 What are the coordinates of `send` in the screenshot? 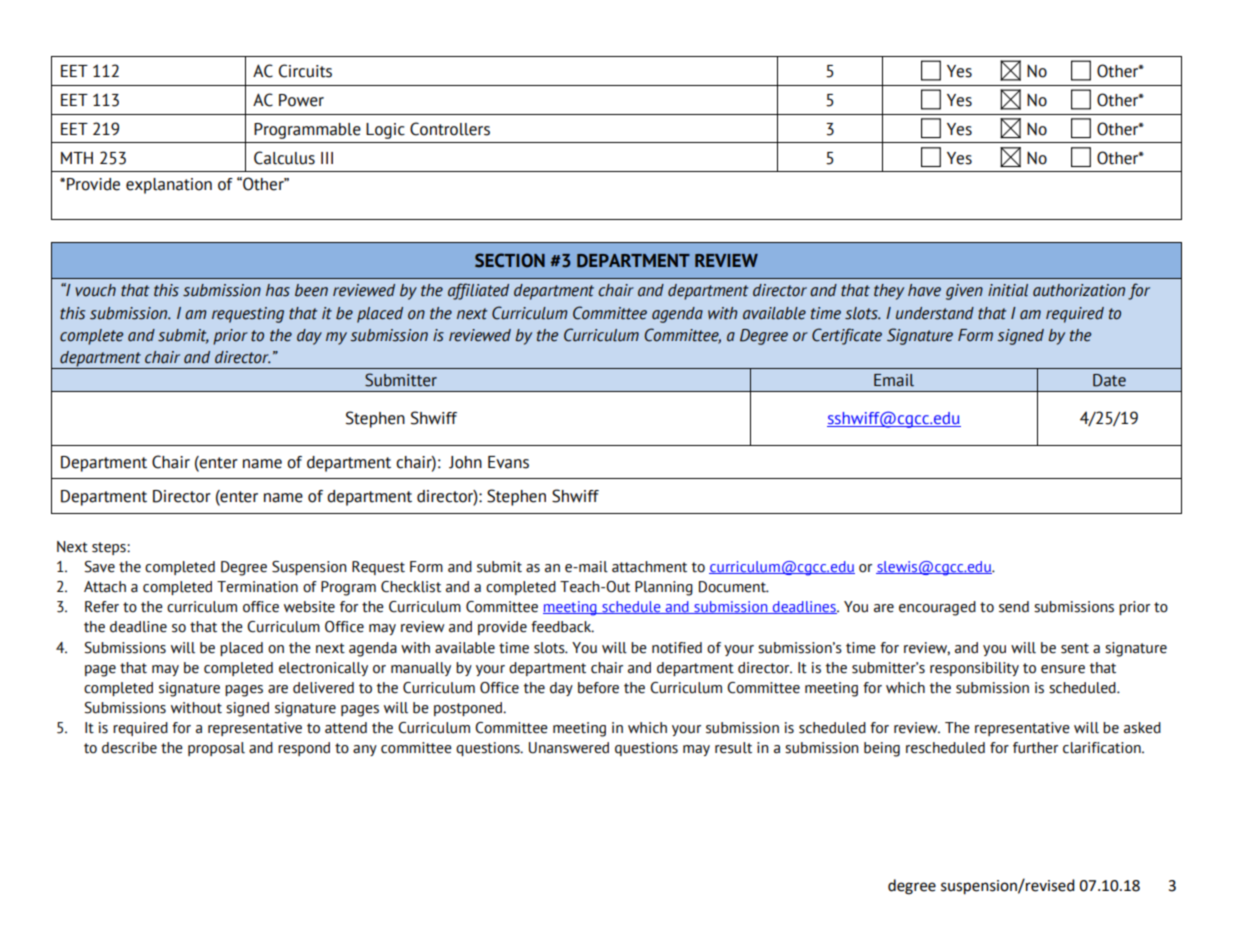 It's located at (1014, 607).
